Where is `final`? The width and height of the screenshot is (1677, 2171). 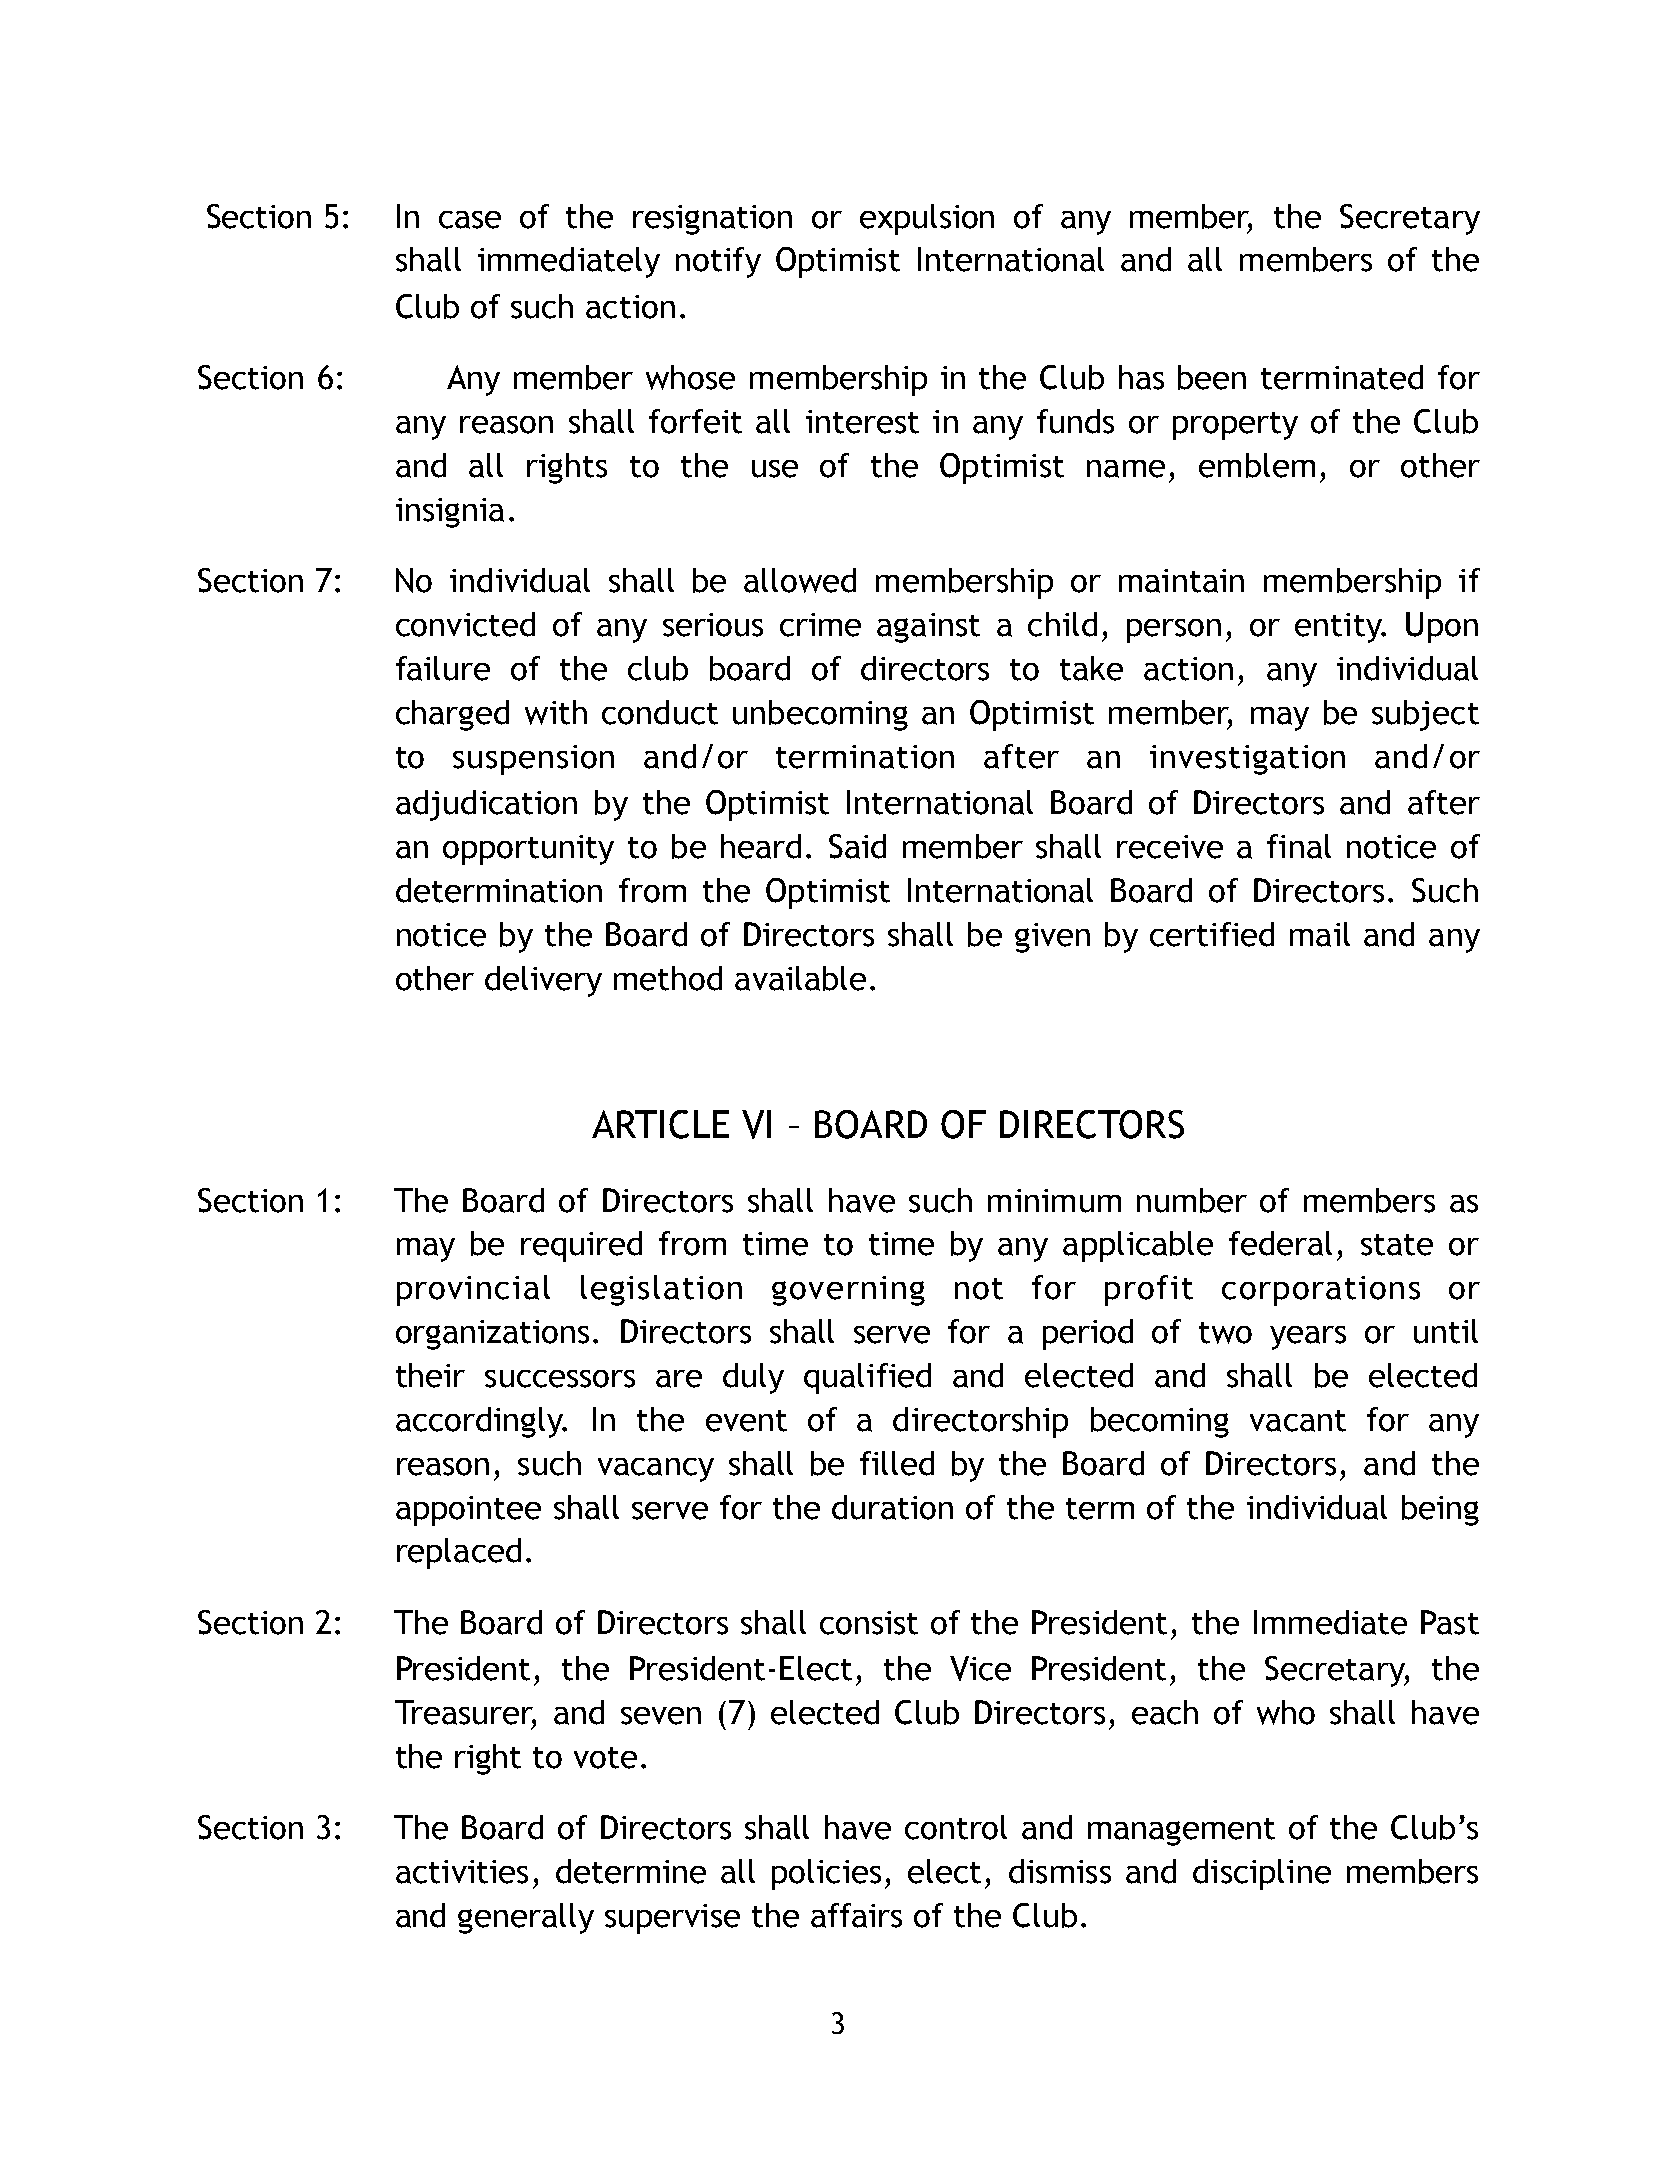
final is located at coordinates (1299, 846).
